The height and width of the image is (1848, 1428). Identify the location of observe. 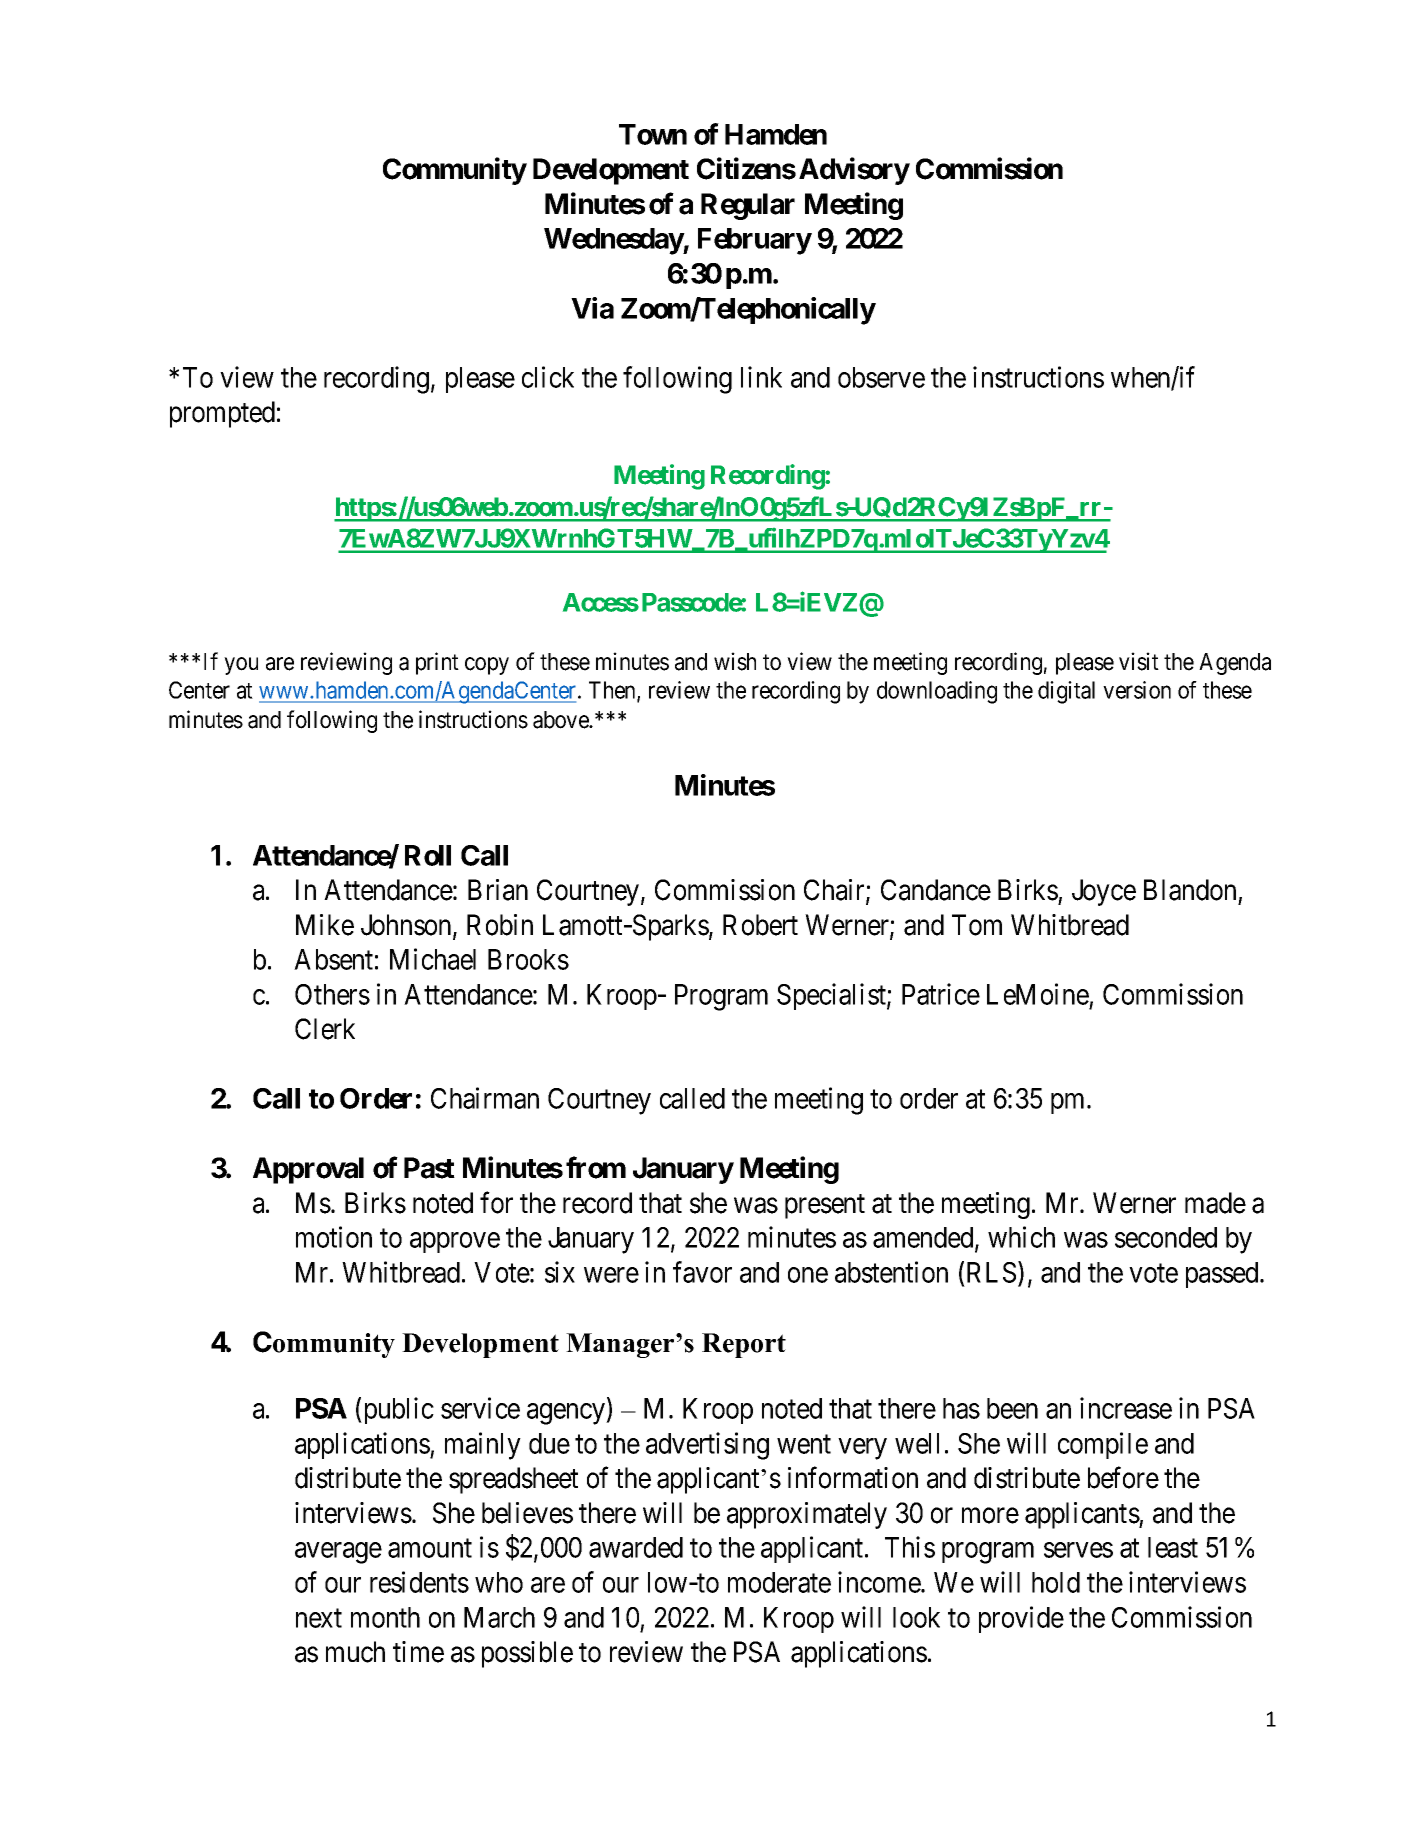
(881, 377).
